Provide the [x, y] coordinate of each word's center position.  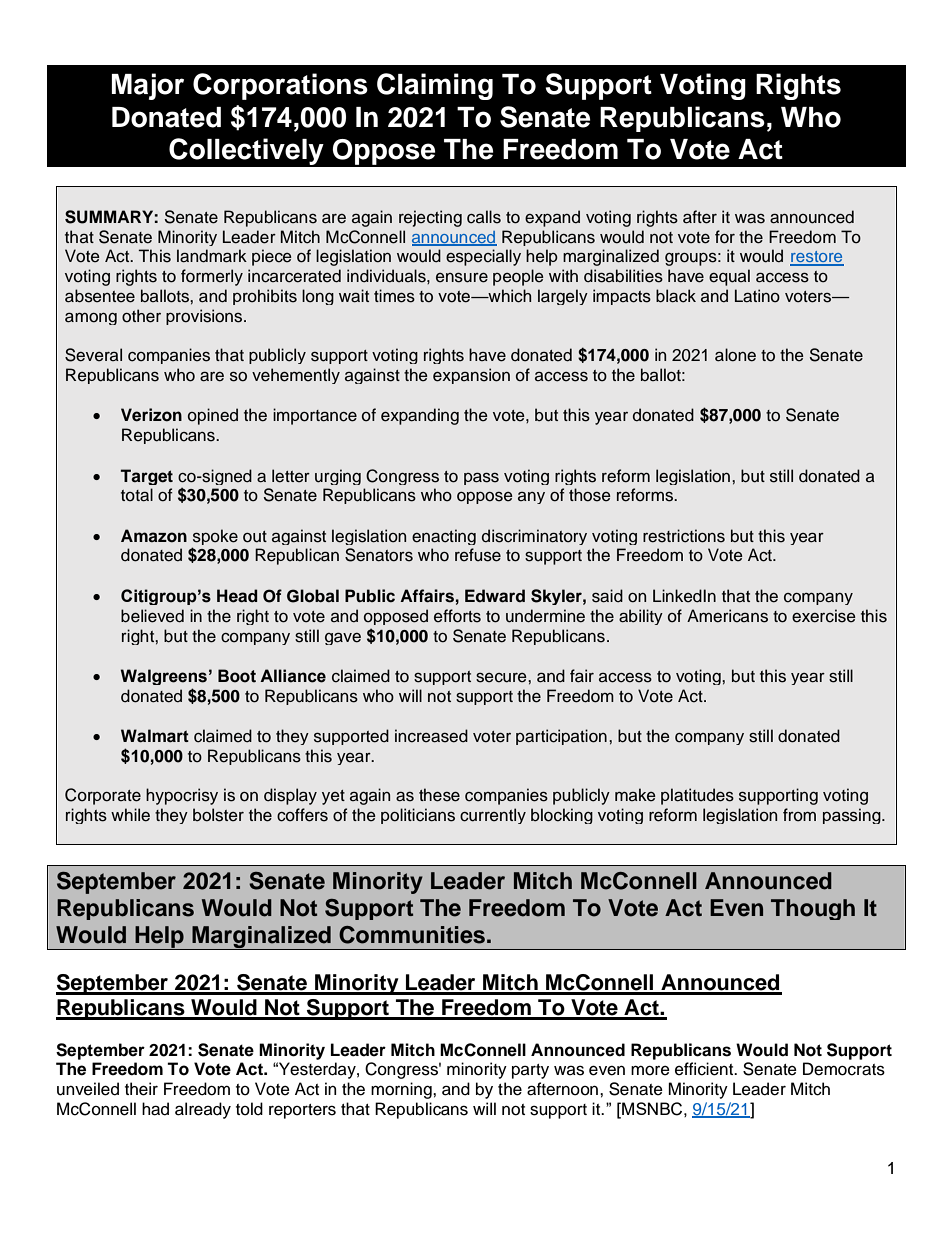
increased [431, 736]
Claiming [435, 86]
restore [817, 258]
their [141, 1089]
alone [735, 355]
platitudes [697, 796]
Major [148, 86]
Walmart [155, 736]
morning [402, 1090]
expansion [471, 376]
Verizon [151, 415]
